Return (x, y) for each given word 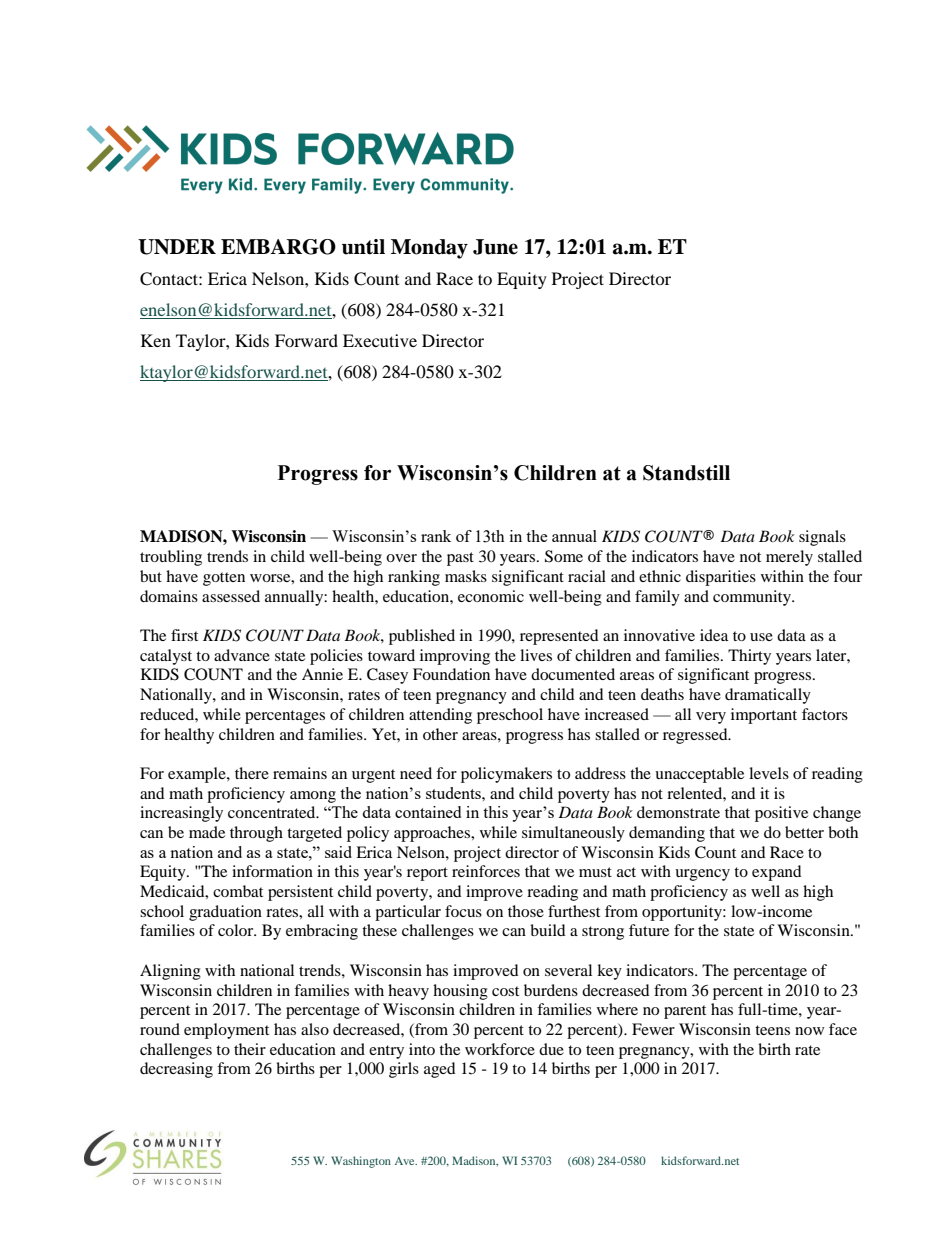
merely (789, 558)
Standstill (686, 473)
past (460, 559)
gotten (224, 579)
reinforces (486, 871)
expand (777, 873)
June (495, 247)
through (256, 834)
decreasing (176, 1070)
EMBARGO (278, 247)
